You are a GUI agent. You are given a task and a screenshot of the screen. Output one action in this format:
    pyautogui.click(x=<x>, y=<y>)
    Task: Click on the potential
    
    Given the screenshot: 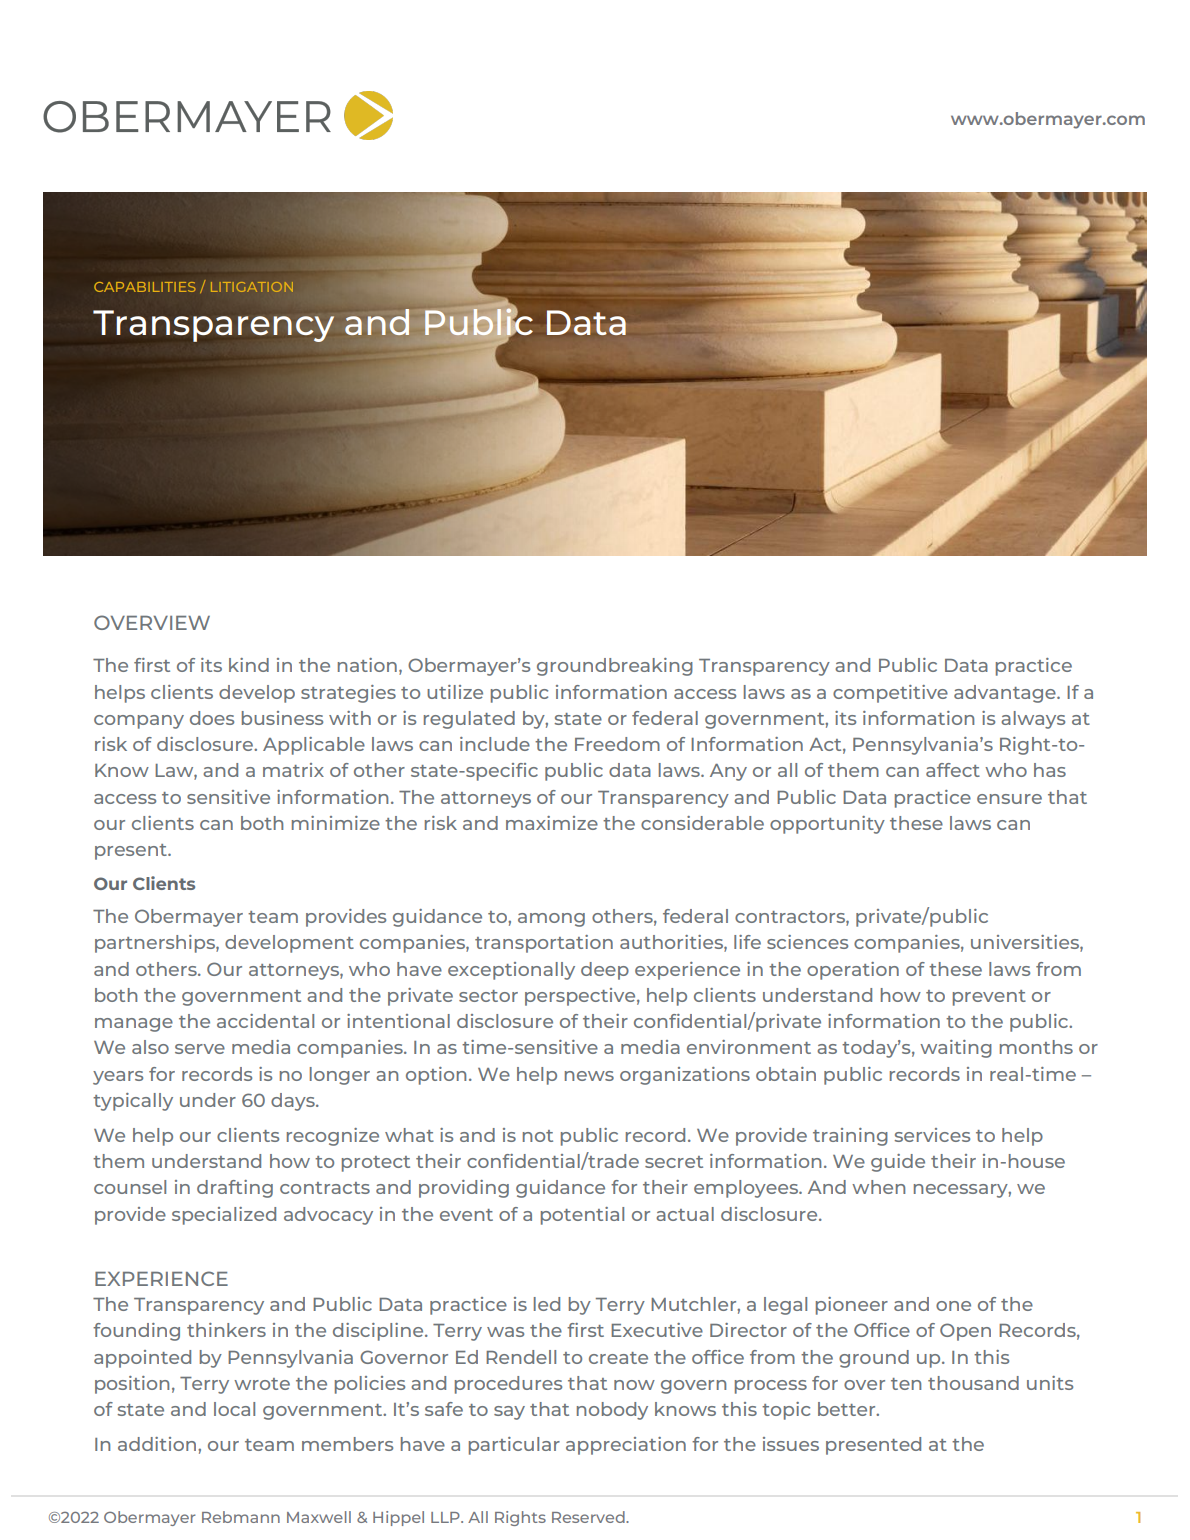 What is the action you would take?
    pyautogui.click(x=582, y=1216)
